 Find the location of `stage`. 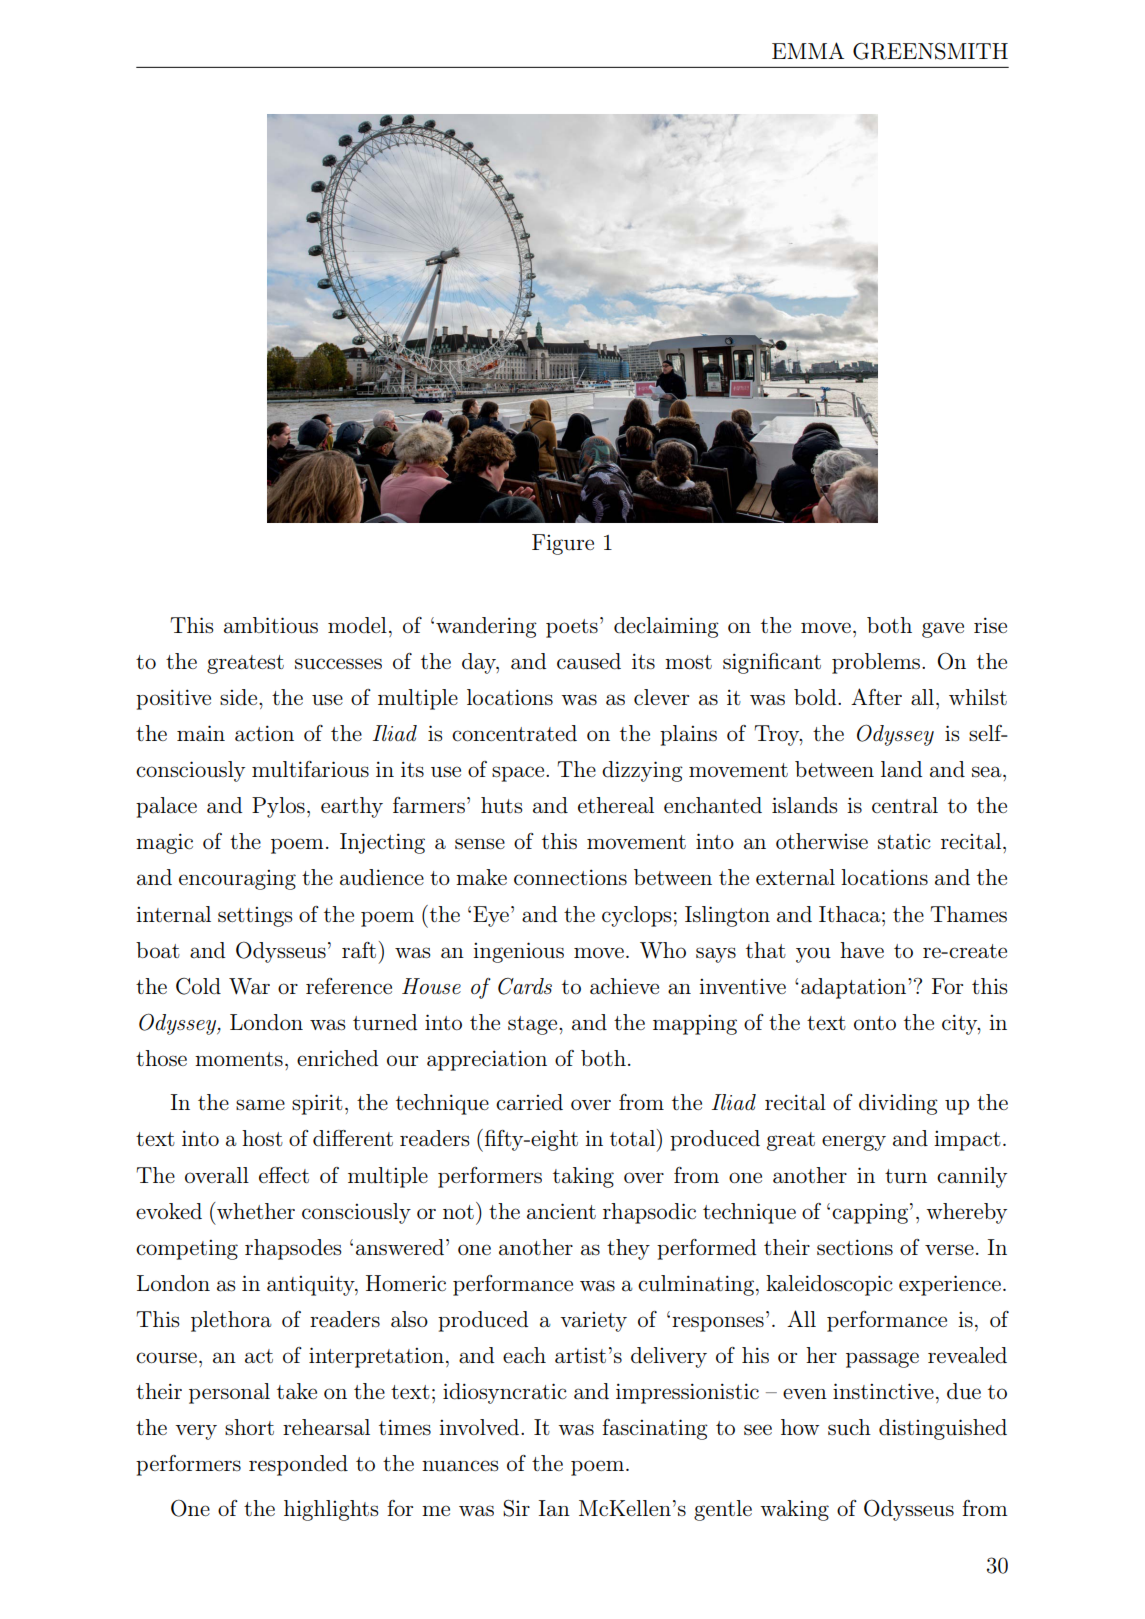

stage is located at coordinates (534, 1025).
